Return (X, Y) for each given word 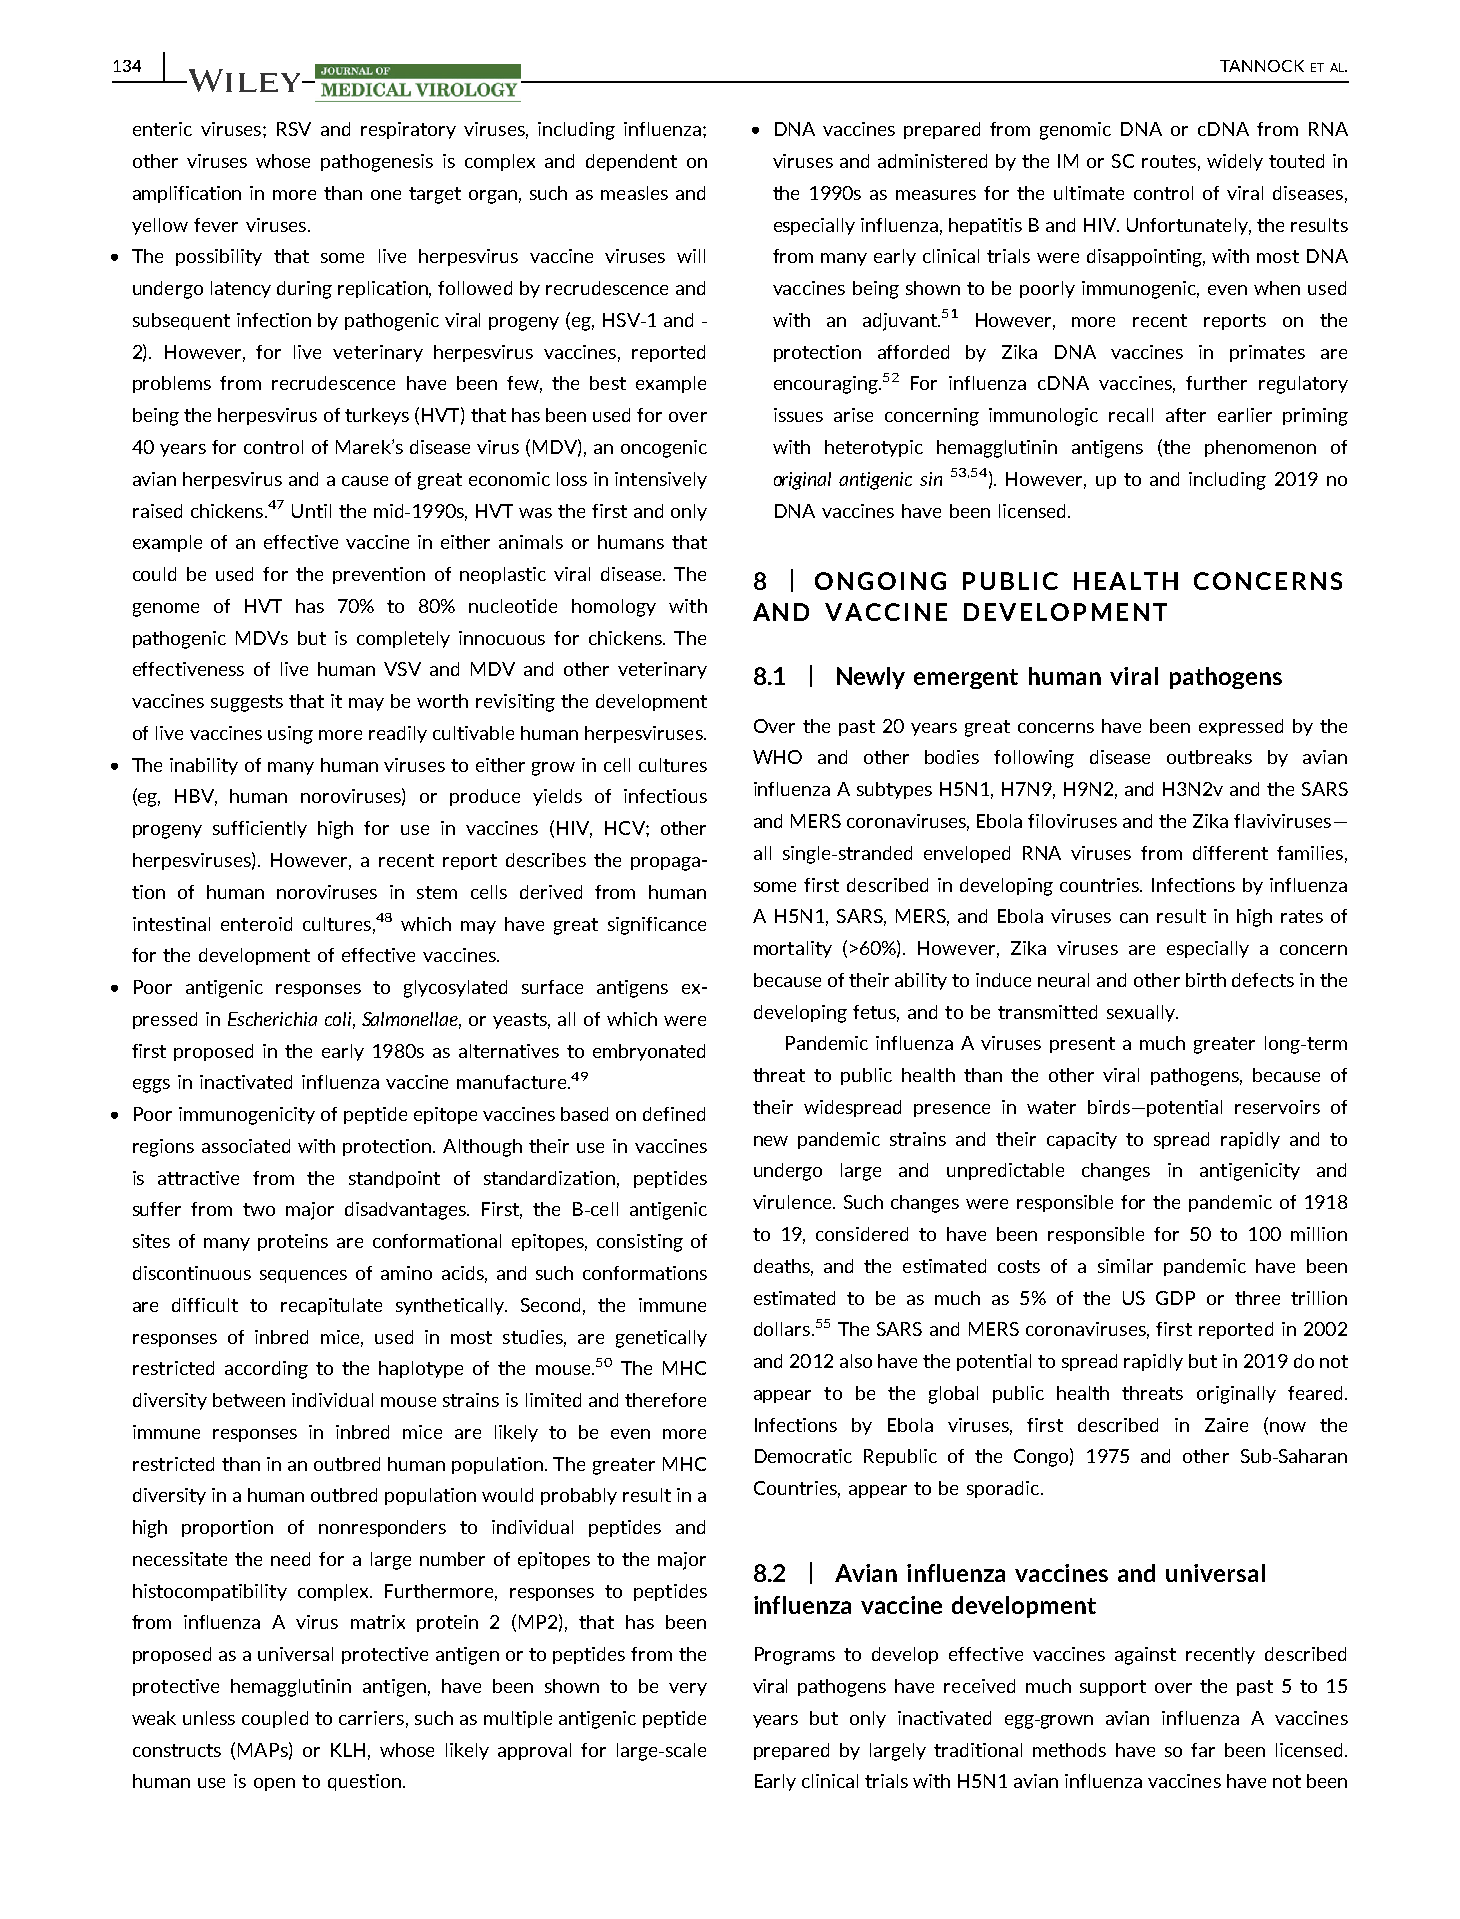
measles (634, 193)
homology (614, 608)
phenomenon (1260, 448)
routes (1169, 161)
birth (1206, 980)
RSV (294, 129)
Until (311, 511)
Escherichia (272, 1019)
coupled (275, 1719)
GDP (1175, 1298)
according (266, 1370)
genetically (661, 1339)
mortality (793, 949)
